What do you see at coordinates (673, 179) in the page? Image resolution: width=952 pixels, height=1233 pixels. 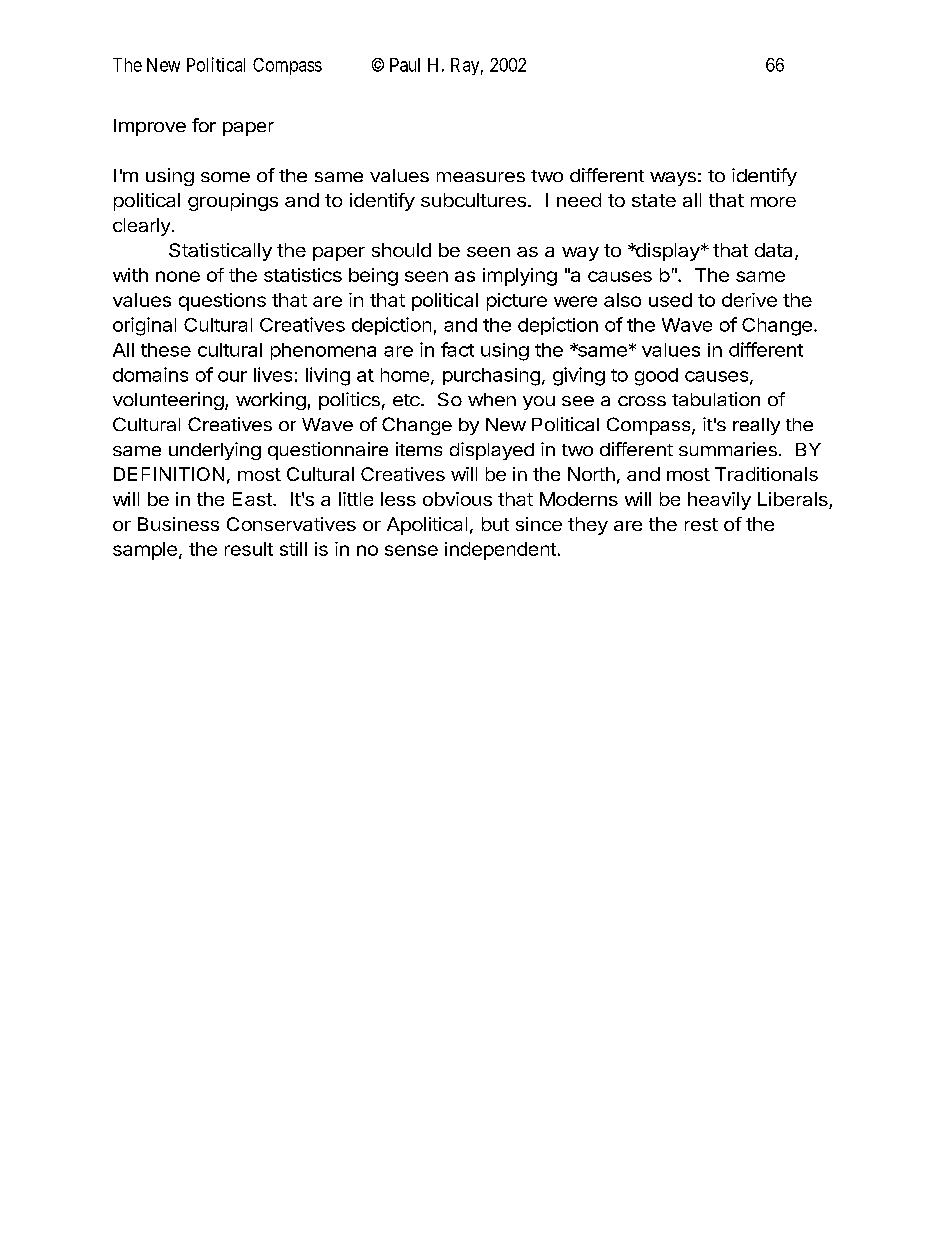 I see `ways` at bounding box center [673, 179].
